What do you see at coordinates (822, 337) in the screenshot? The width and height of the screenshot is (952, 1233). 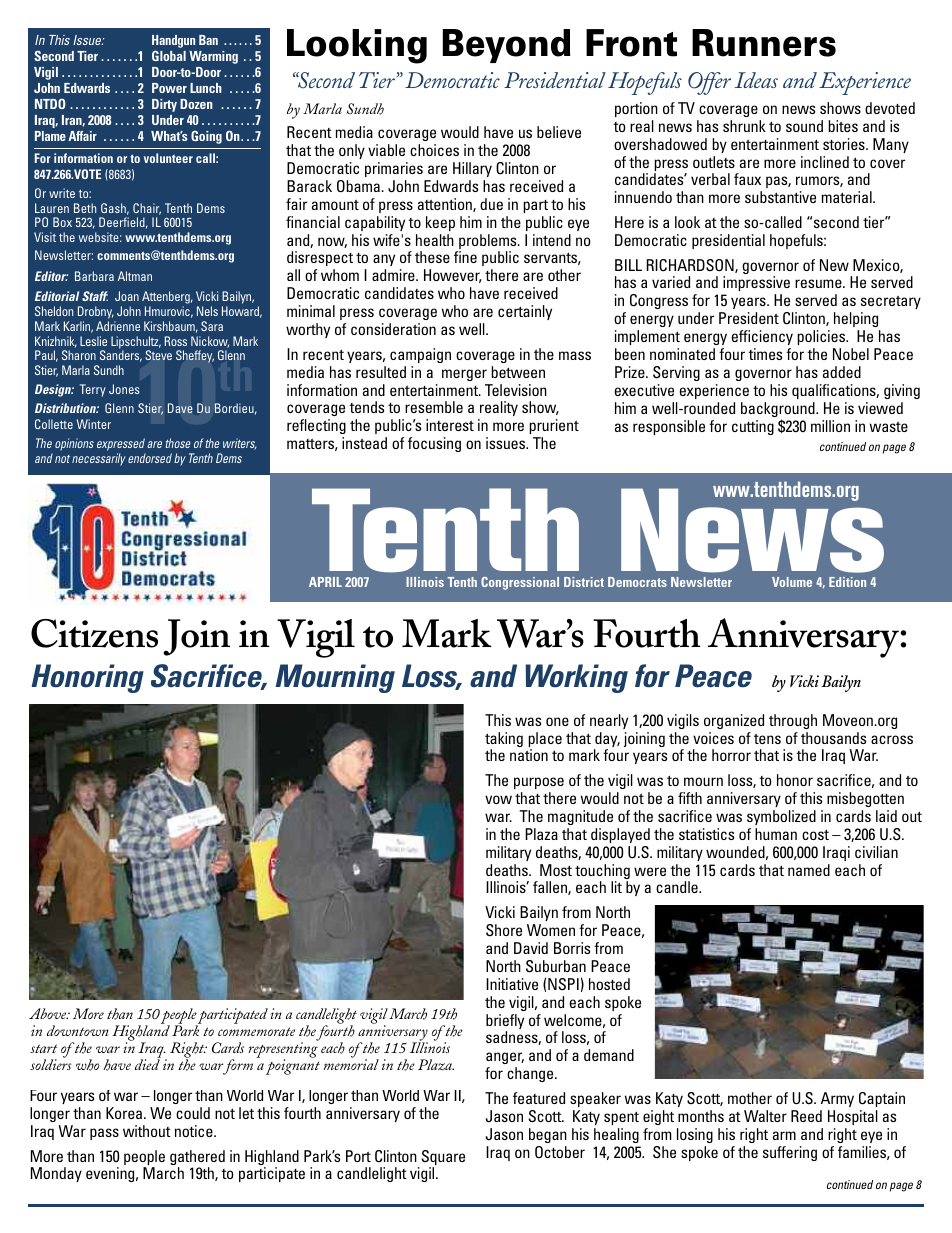 I see `policies` at bounding box center [822, 337].
